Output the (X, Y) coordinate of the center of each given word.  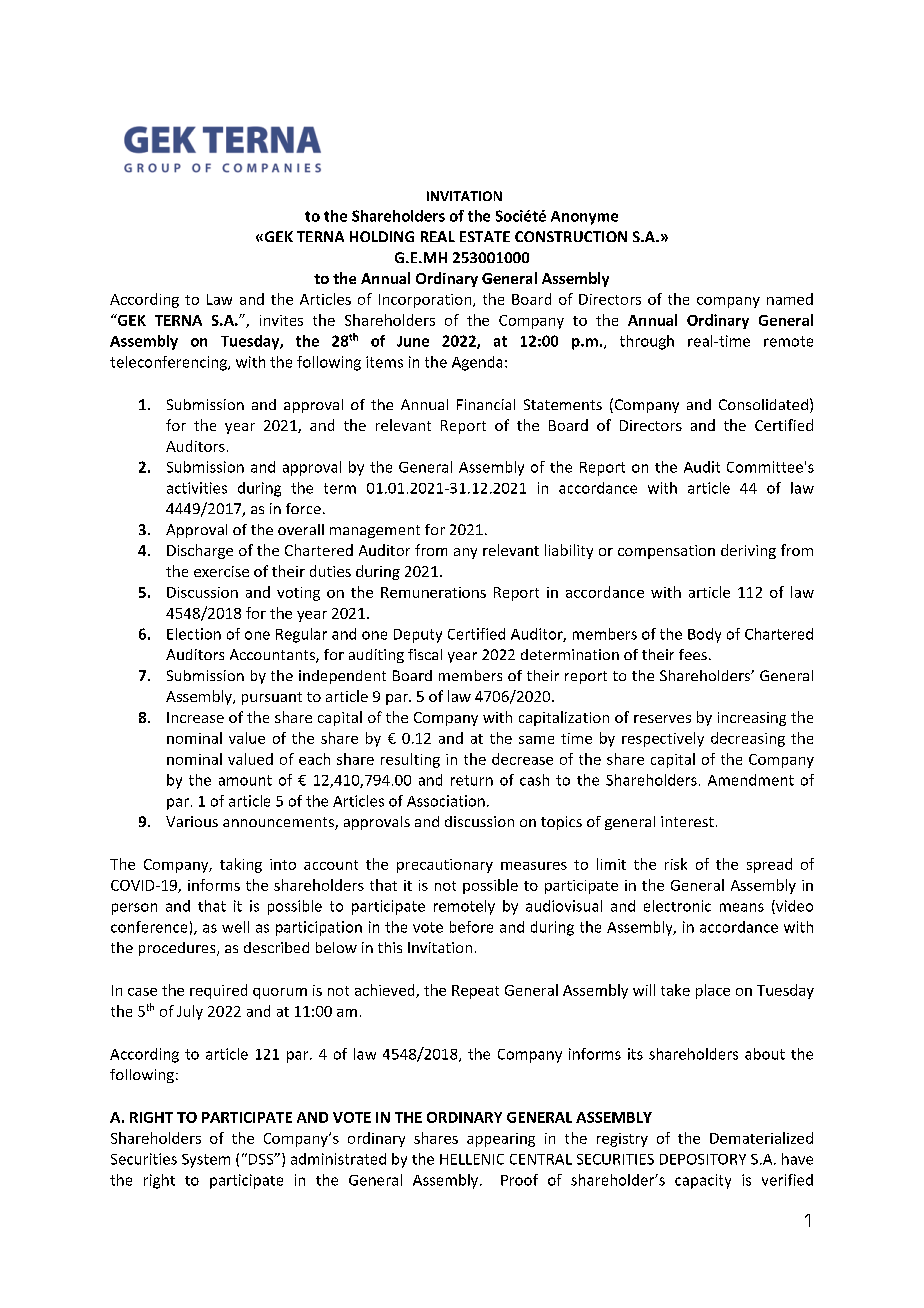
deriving (748, 551)
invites (281, 320)
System (206, 1161)
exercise (221, 571)
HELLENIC (472, 1159)
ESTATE (485, 236)
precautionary (445, 866)
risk (676, 864)
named (790, 299)
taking (241, 865)
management (375, 531)
